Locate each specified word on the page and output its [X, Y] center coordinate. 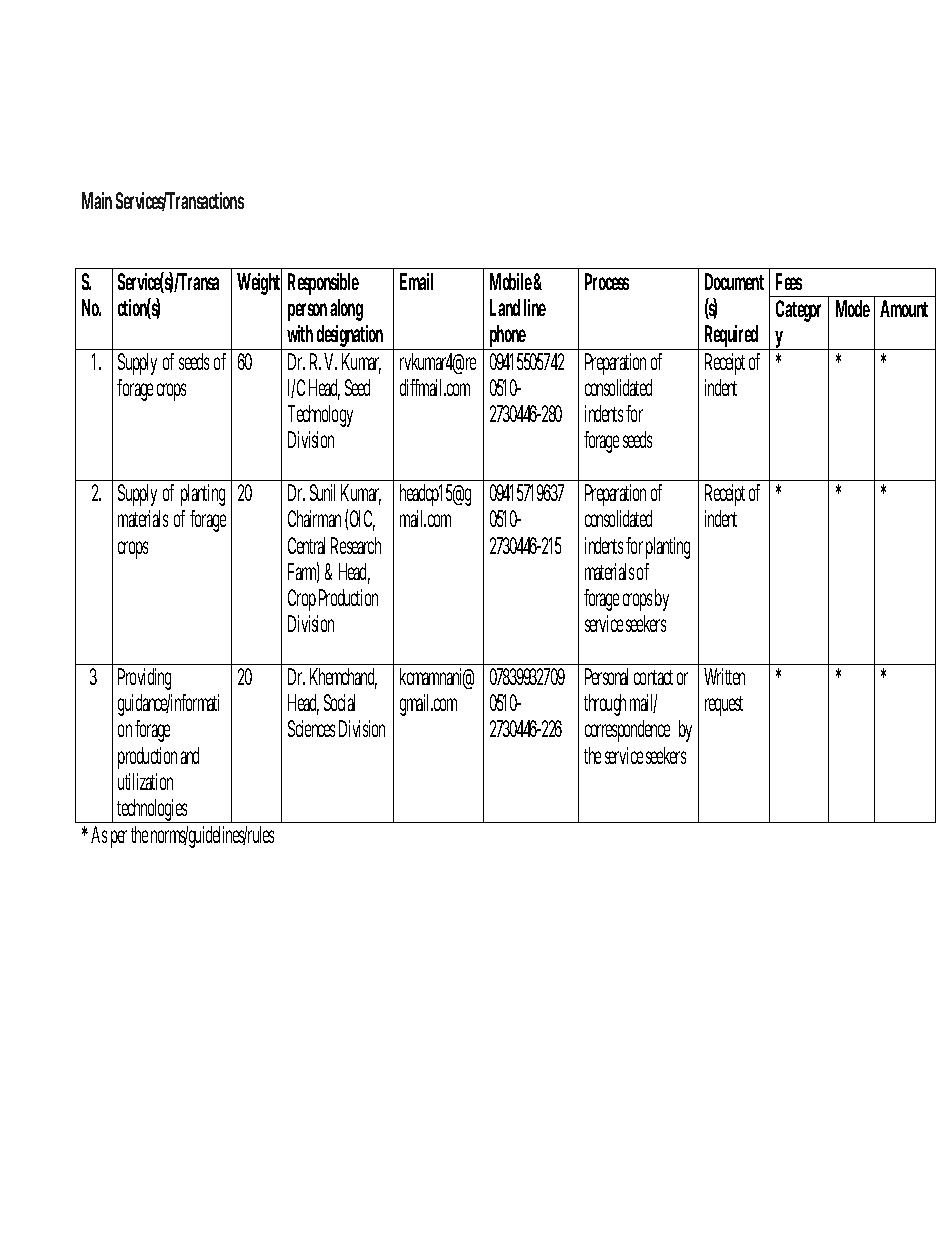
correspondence [627, 731]
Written [724, 676]
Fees [789, 281]
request [724, 706]
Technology [320, 416]
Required [731, 337]
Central [306, 545]
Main [97, 200]
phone [507, 337]
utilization [145, 781]
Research [356, 545]
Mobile [511, 281]
